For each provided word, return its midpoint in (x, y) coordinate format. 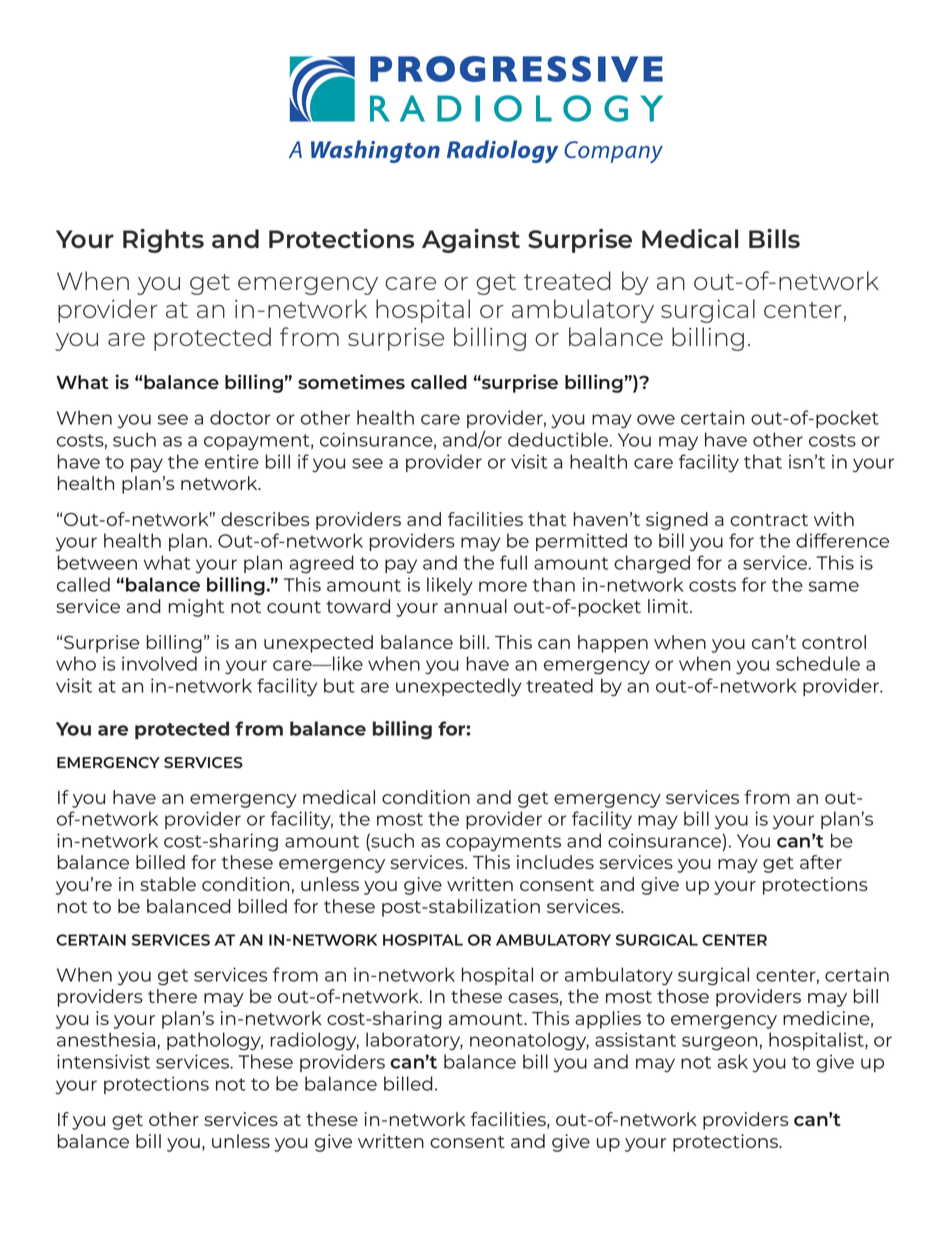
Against (471, 241)
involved (159, 663)
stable (168, 884)
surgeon (719, 1043)
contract (769, 520)
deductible (558, 439)
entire (232, 461)
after (821, 862)
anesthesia (106, 1039)
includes (555, 862)
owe (656, 419)
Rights (163, 241)
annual (475, 606)
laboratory (414, 1041)
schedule (818, 663)
